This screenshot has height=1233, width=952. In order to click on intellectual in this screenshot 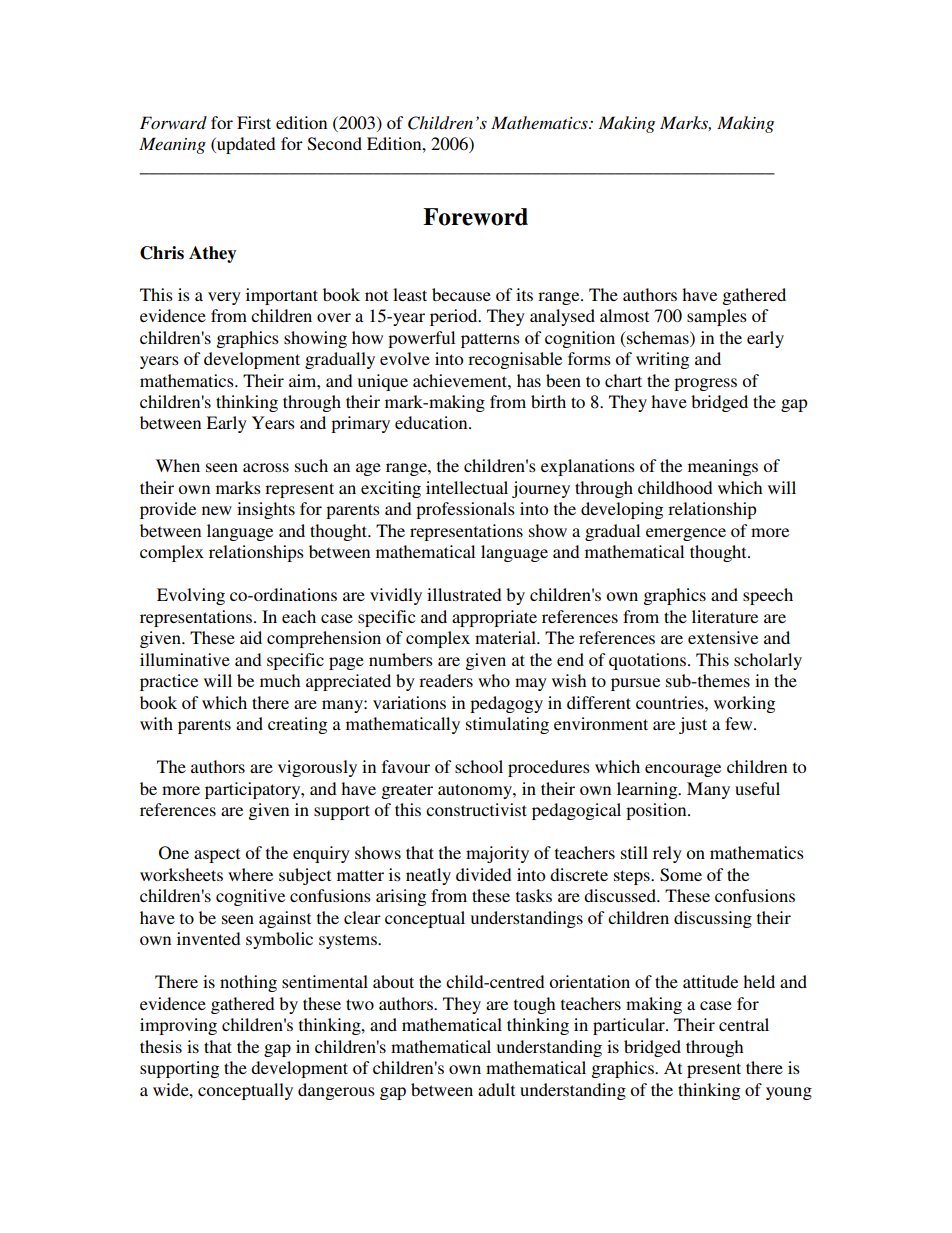, I will do `click(467, 487)`.
